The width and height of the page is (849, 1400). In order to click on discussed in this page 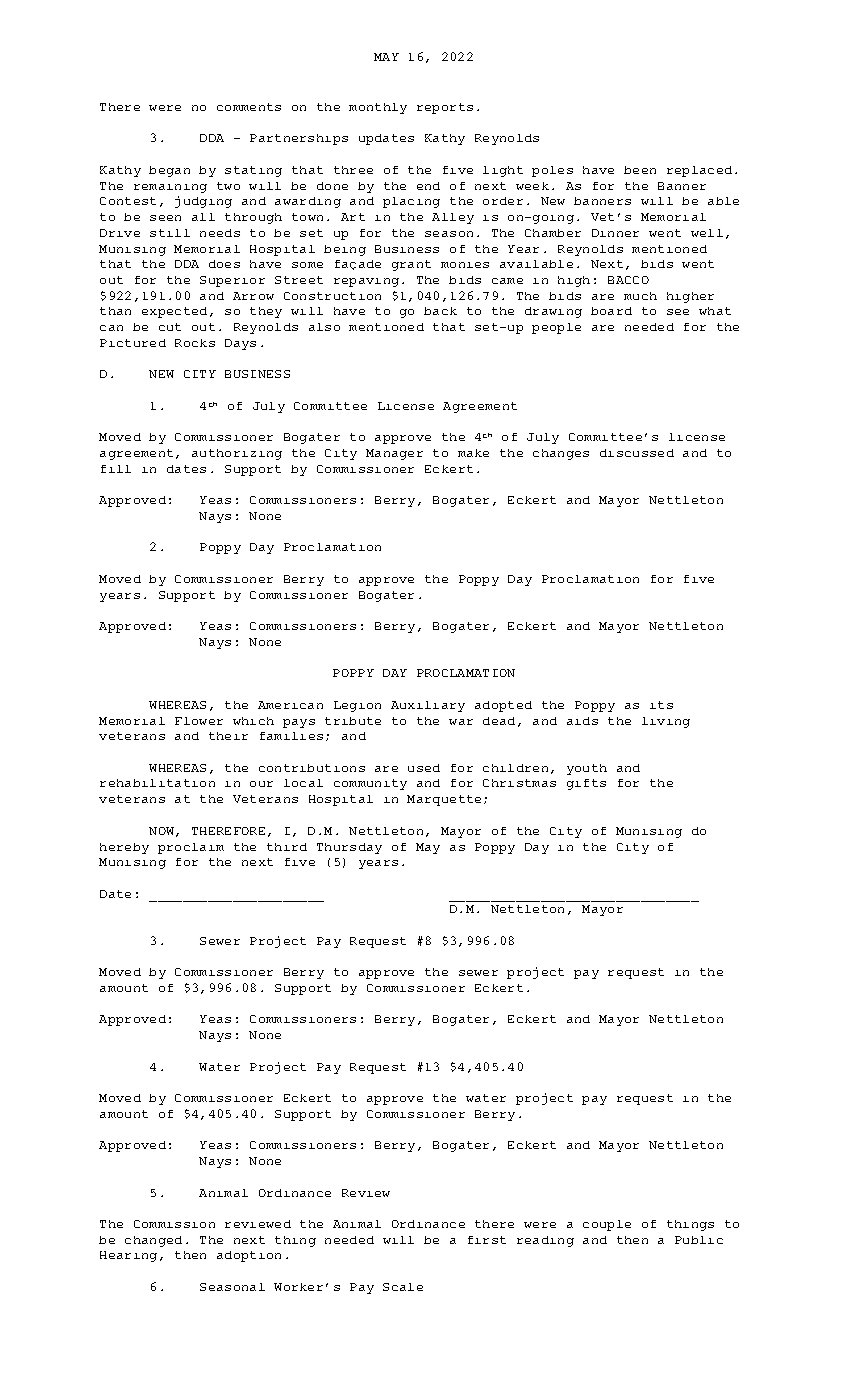, I will do `click(637, 453)`.
